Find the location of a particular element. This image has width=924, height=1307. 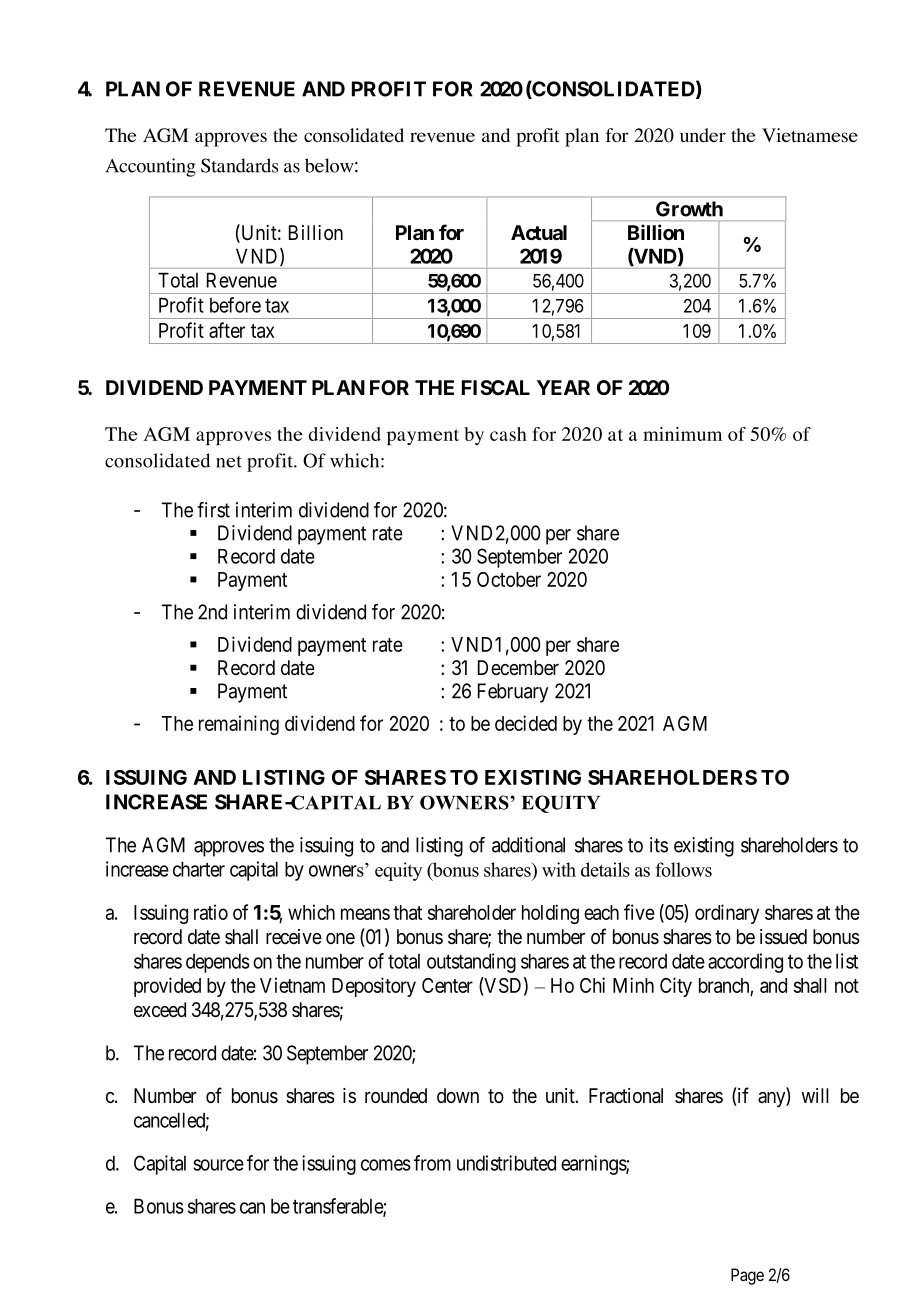

February is located at coordinates (513, 693).
